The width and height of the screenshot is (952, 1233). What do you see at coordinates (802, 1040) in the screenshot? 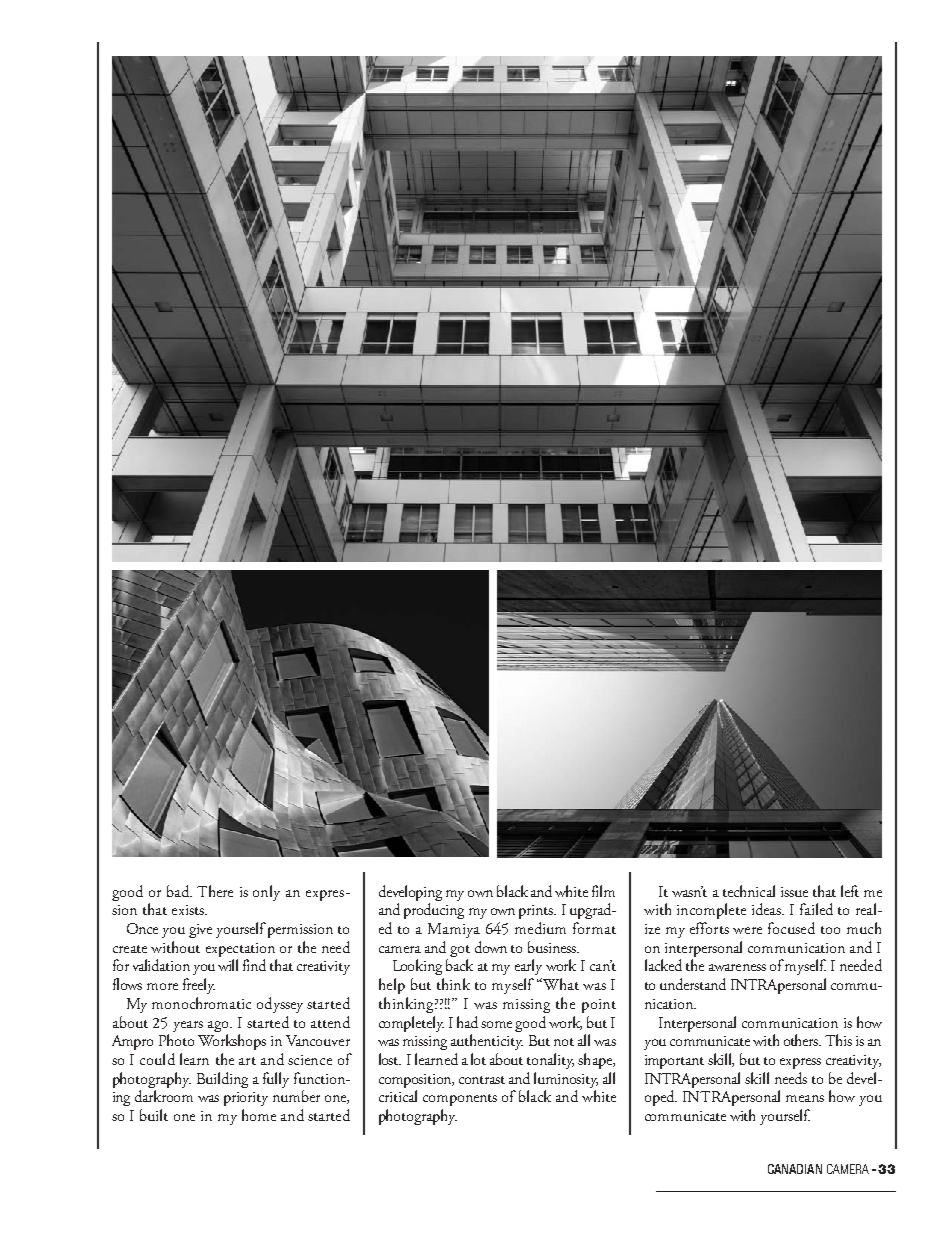
I see `others` at bounding box center [802, 1040].
